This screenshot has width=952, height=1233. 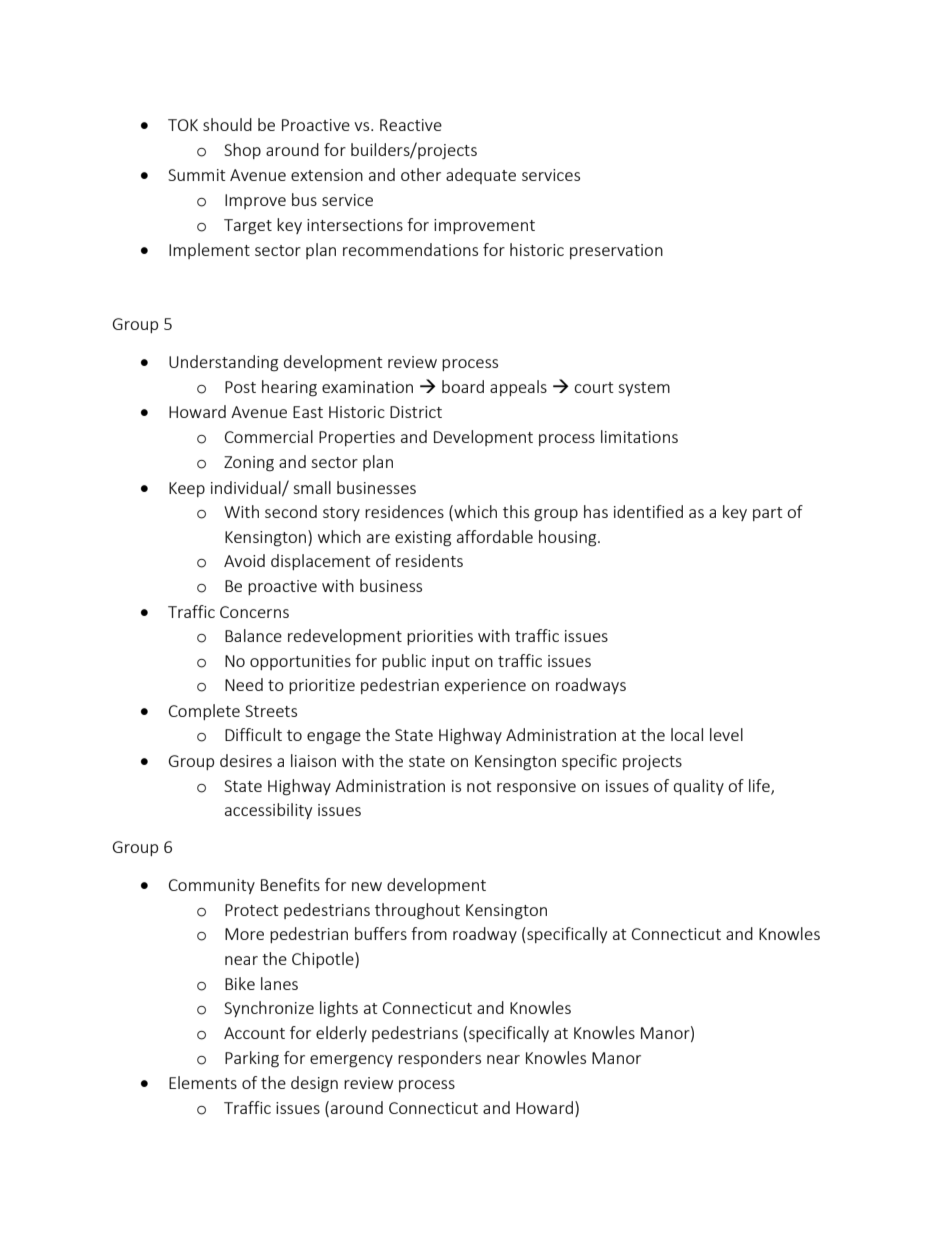 I want to click on quality, so click(x=699, y=787).
